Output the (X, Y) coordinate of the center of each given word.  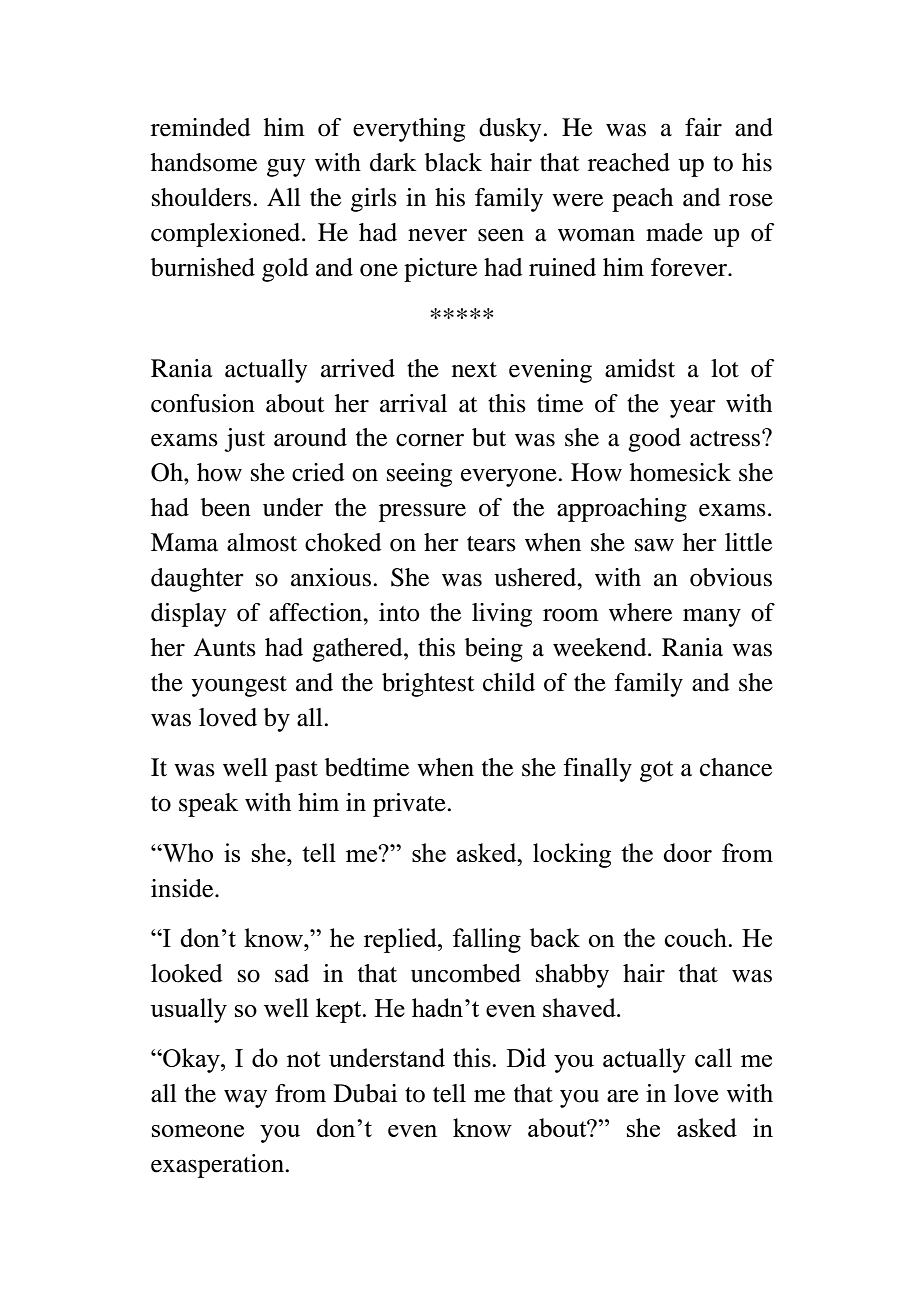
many (712, 618)
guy (286, 168)
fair (703, 127)
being (494, 650)
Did (526, 1057)
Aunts (224, 647)
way (245, 1099)
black (453, 162)
